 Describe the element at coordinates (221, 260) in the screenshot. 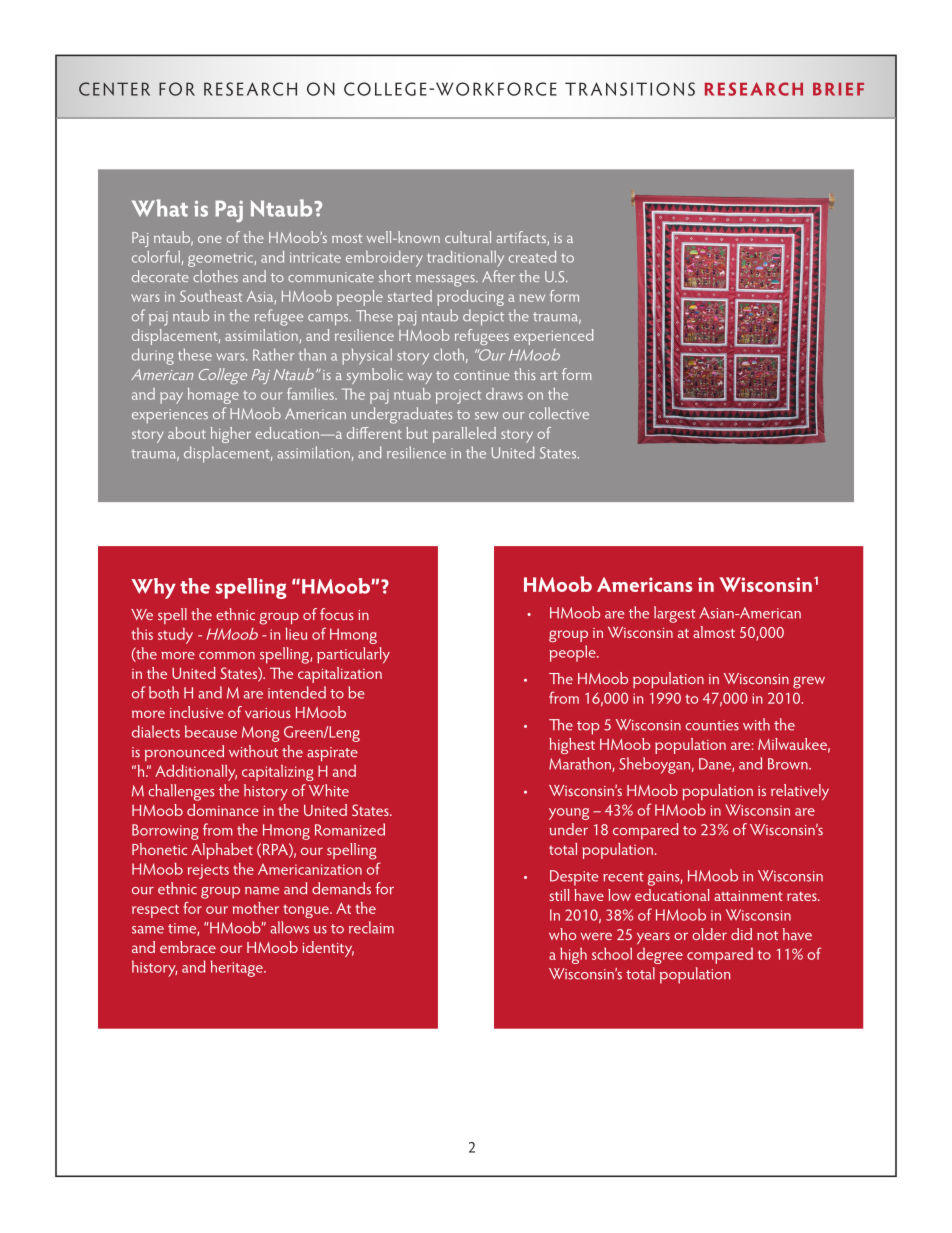

I see `geometric` at that location.
